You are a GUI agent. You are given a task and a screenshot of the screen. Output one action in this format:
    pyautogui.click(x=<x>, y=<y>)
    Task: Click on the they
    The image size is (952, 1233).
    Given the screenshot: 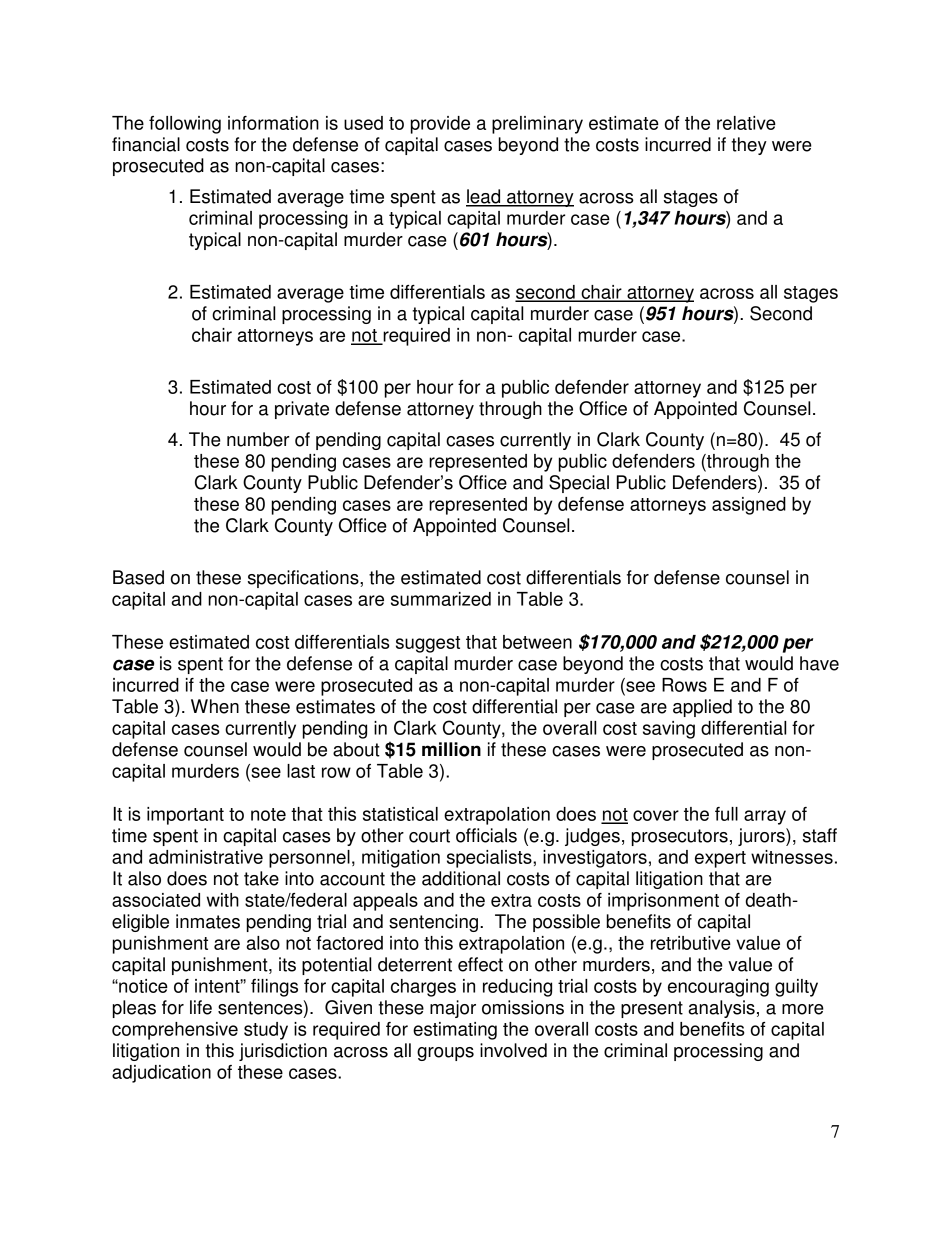 What is the action you would take?
    pyautogui.click(x=749, y=146)
